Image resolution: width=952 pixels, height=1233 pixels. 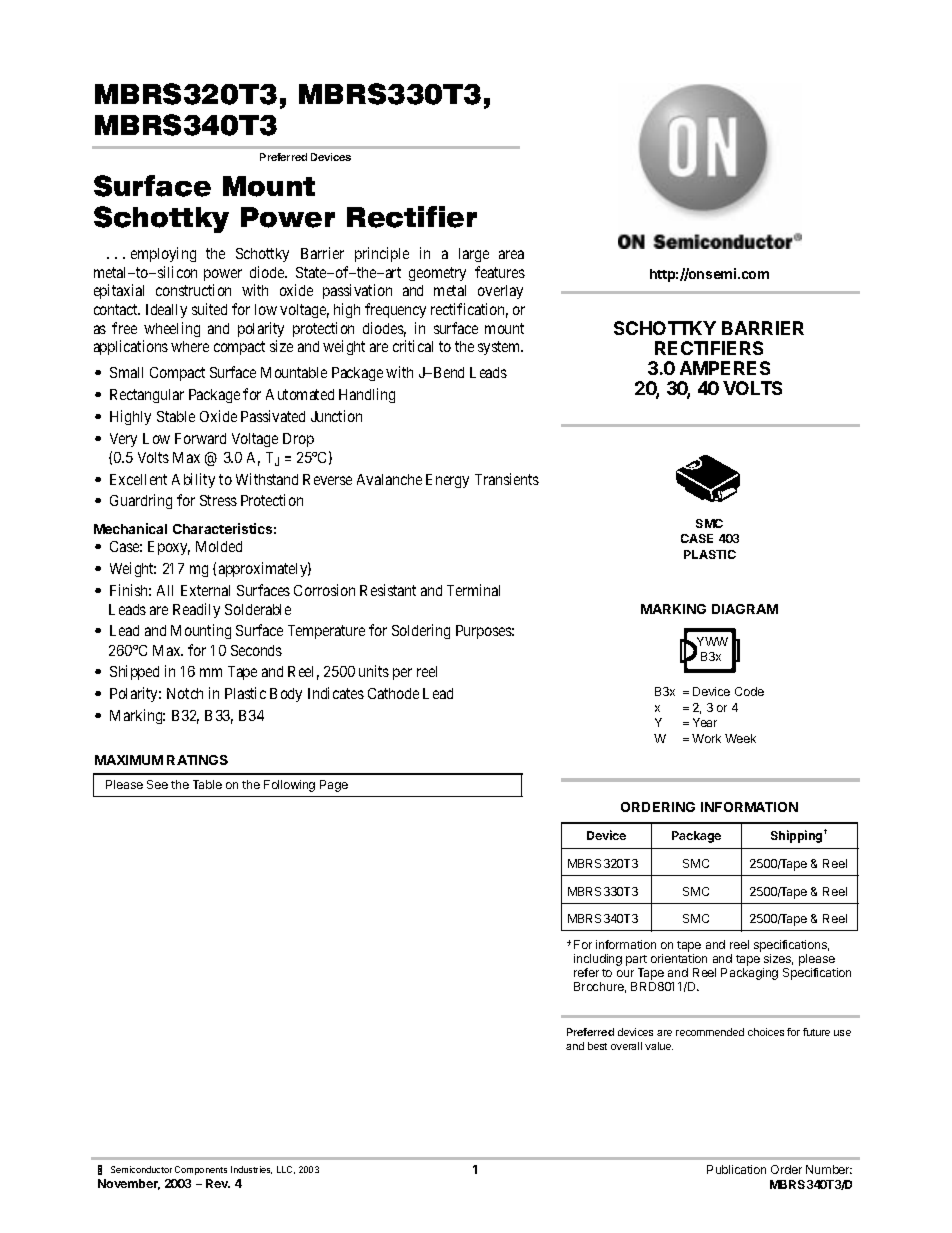 I want to click on DIAGRAM, so click(x=745, y=609).
